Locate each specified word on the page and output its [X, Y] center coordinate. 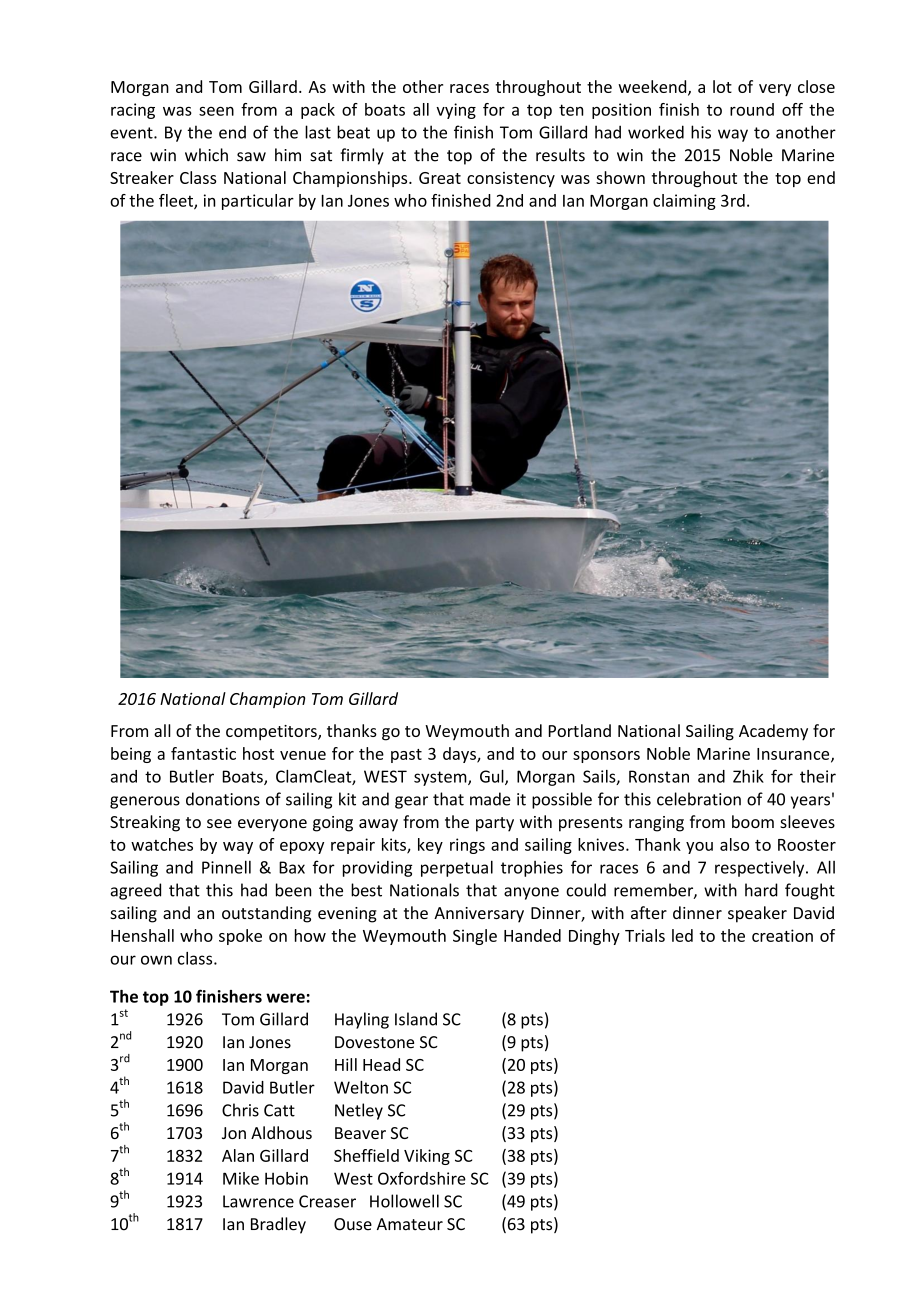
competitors [272, 733]
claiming [684, 202]
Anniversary [479, 915]
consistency [511, 179]
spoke [240, 937]
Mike [241, 1178]
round [752, 109]
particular [258, 202]
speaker [757, 914]
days [460, 755]
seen [216, 111]
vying [456, 111]
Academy [773, 732]
